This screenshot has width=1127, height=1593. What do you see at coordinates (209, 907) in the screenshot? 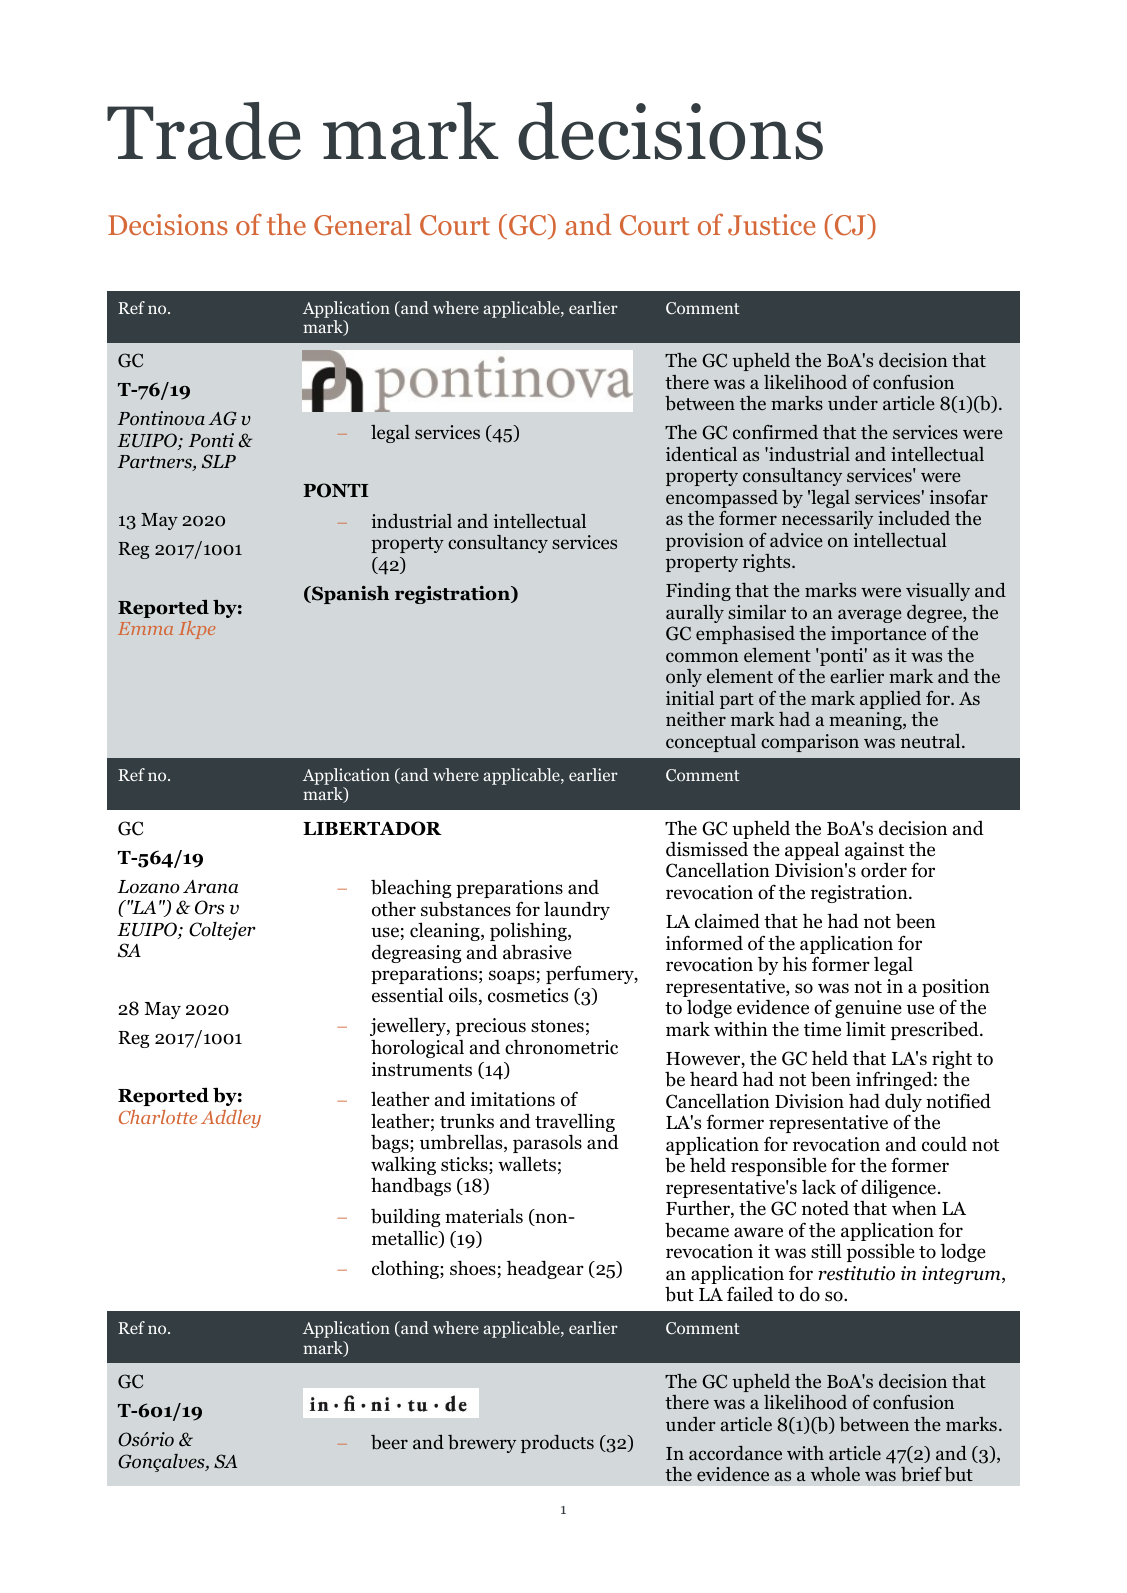
I see `Ors` at bounding box center [209, 907].
